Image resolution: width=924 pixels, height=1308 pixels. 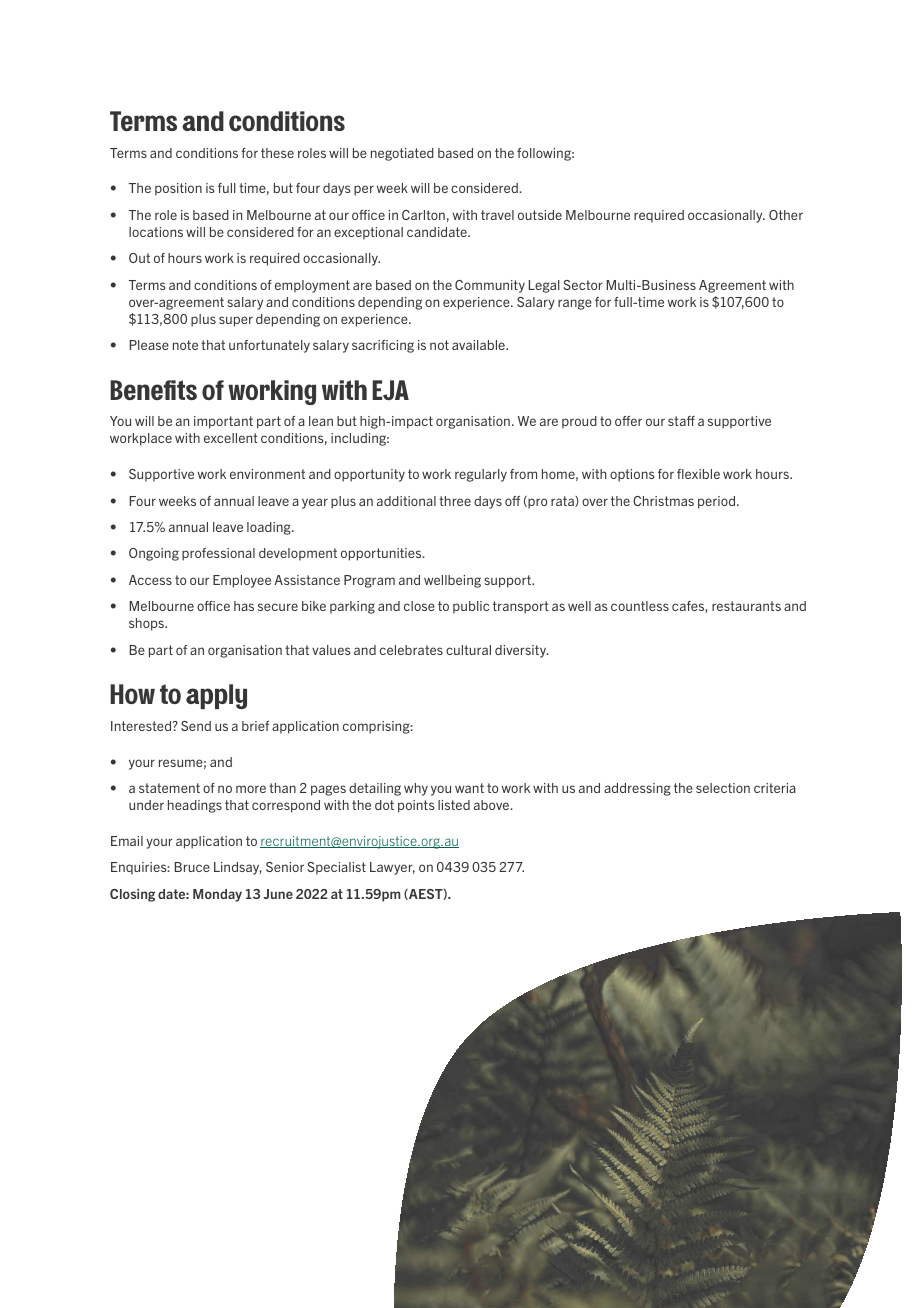 What do you see at coordinates (455, 501) in the document?
I see `three` at bounding box center [455, 501].
